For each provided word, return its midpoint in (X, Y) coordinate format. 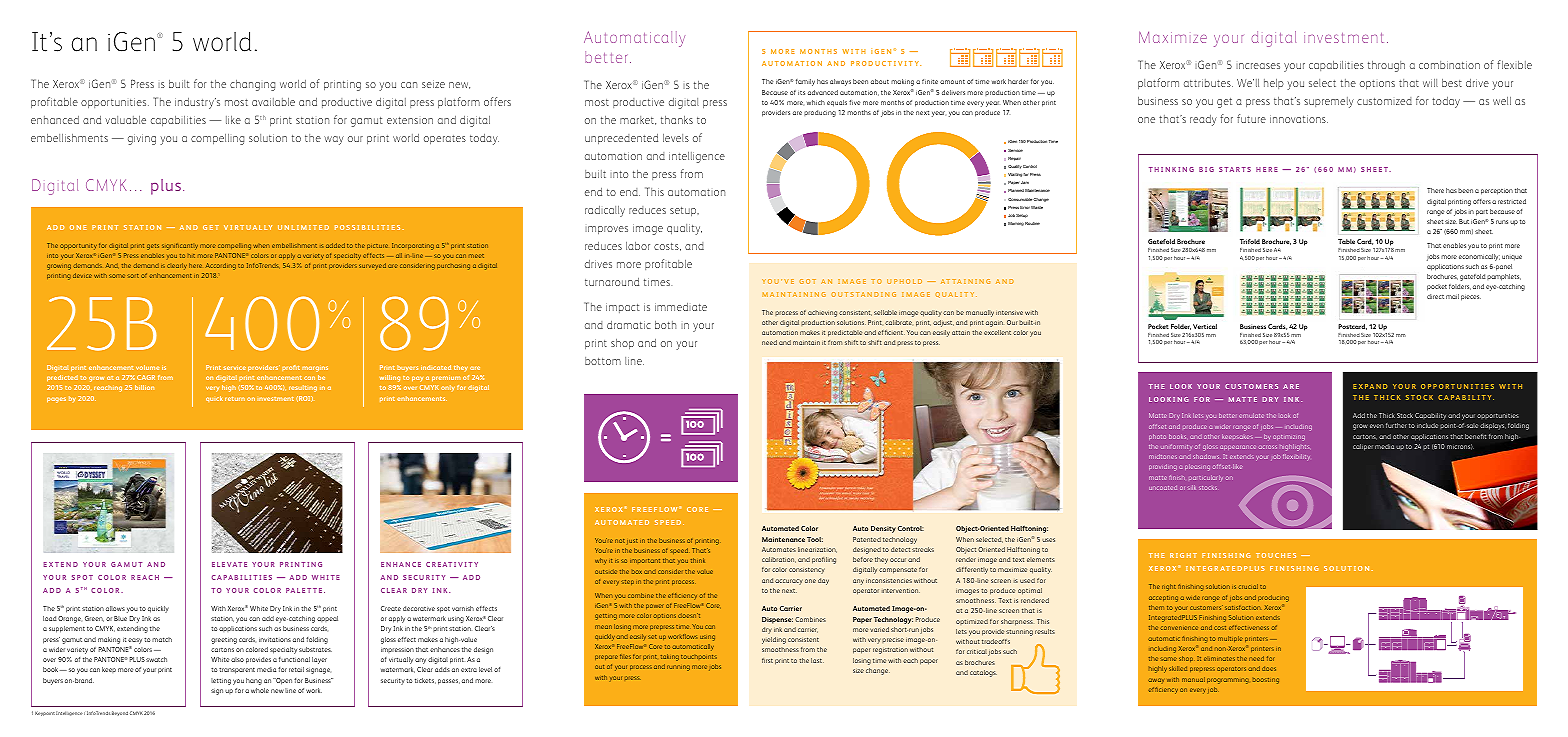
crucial (1248, 586)
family (805, 82)
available (273, 102)
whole (260, 690)
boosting (1266, 681)
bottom (603, 361)
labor (638, 246)
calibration (779, 560)
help (1274, 84)
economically (1479, 257)
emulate (1251, 415)
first (767, 660)
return (235, 399)
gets (153, 247)
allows (115, 608)
